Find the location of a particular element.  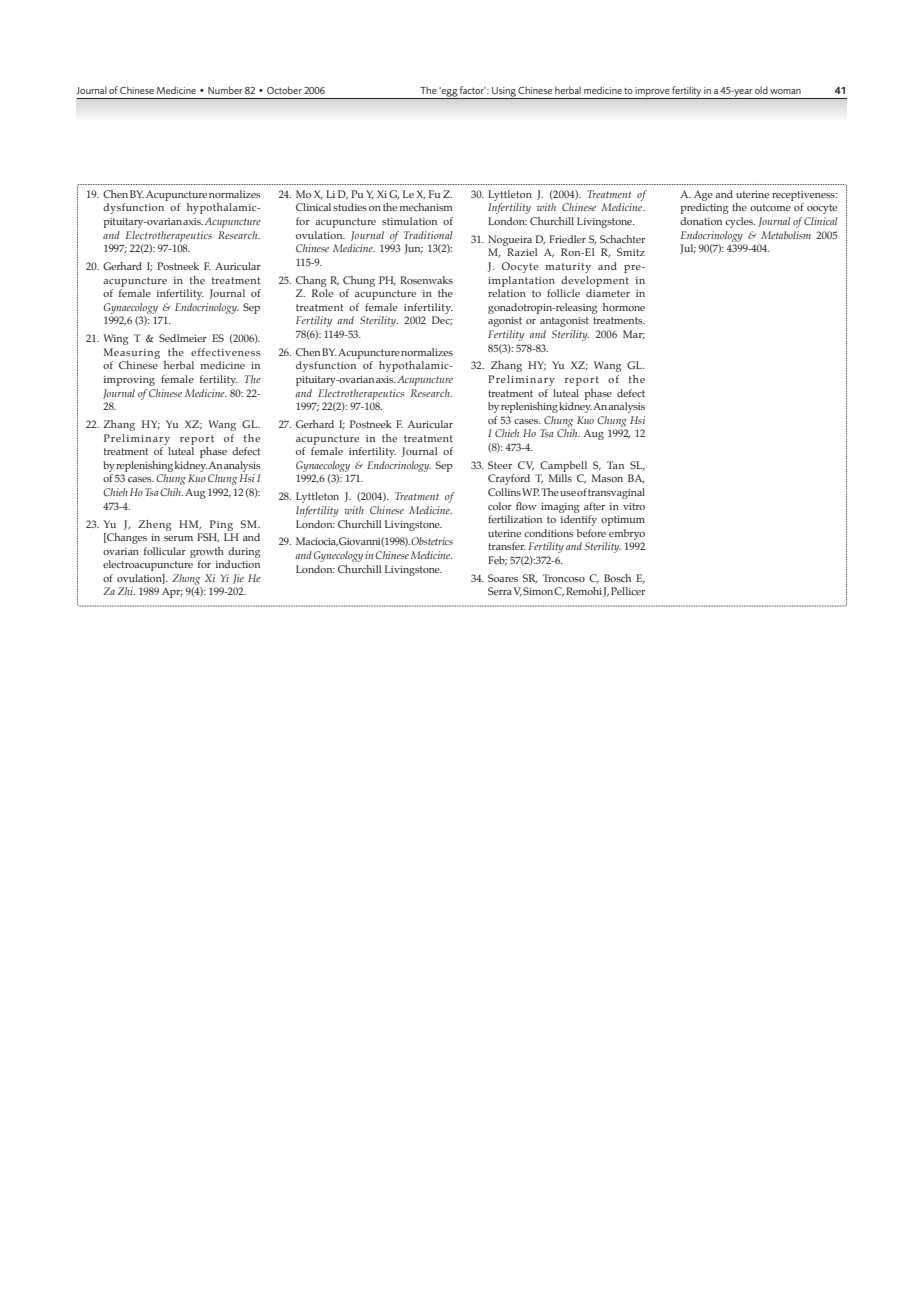

Role is located at coordinates (322, 293).
